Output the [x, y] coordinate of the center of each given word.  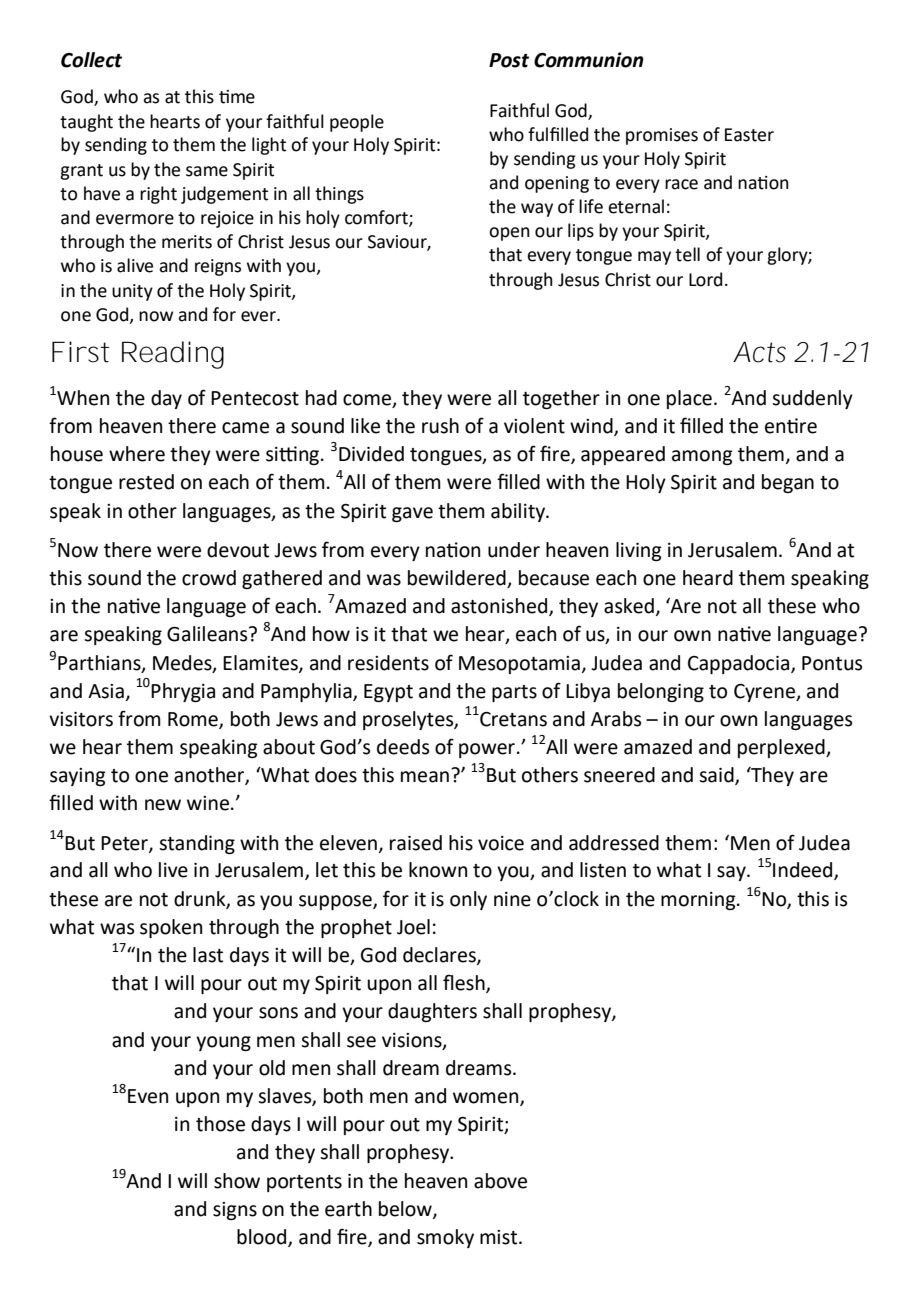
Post [509, 60]
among [702, 457]
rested [146, 482]
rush [440, 426]
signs [235, 1211]
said [717, 776]
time [237, 97]
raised [416, 843]
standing [197, 844]
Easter [749, 135]
